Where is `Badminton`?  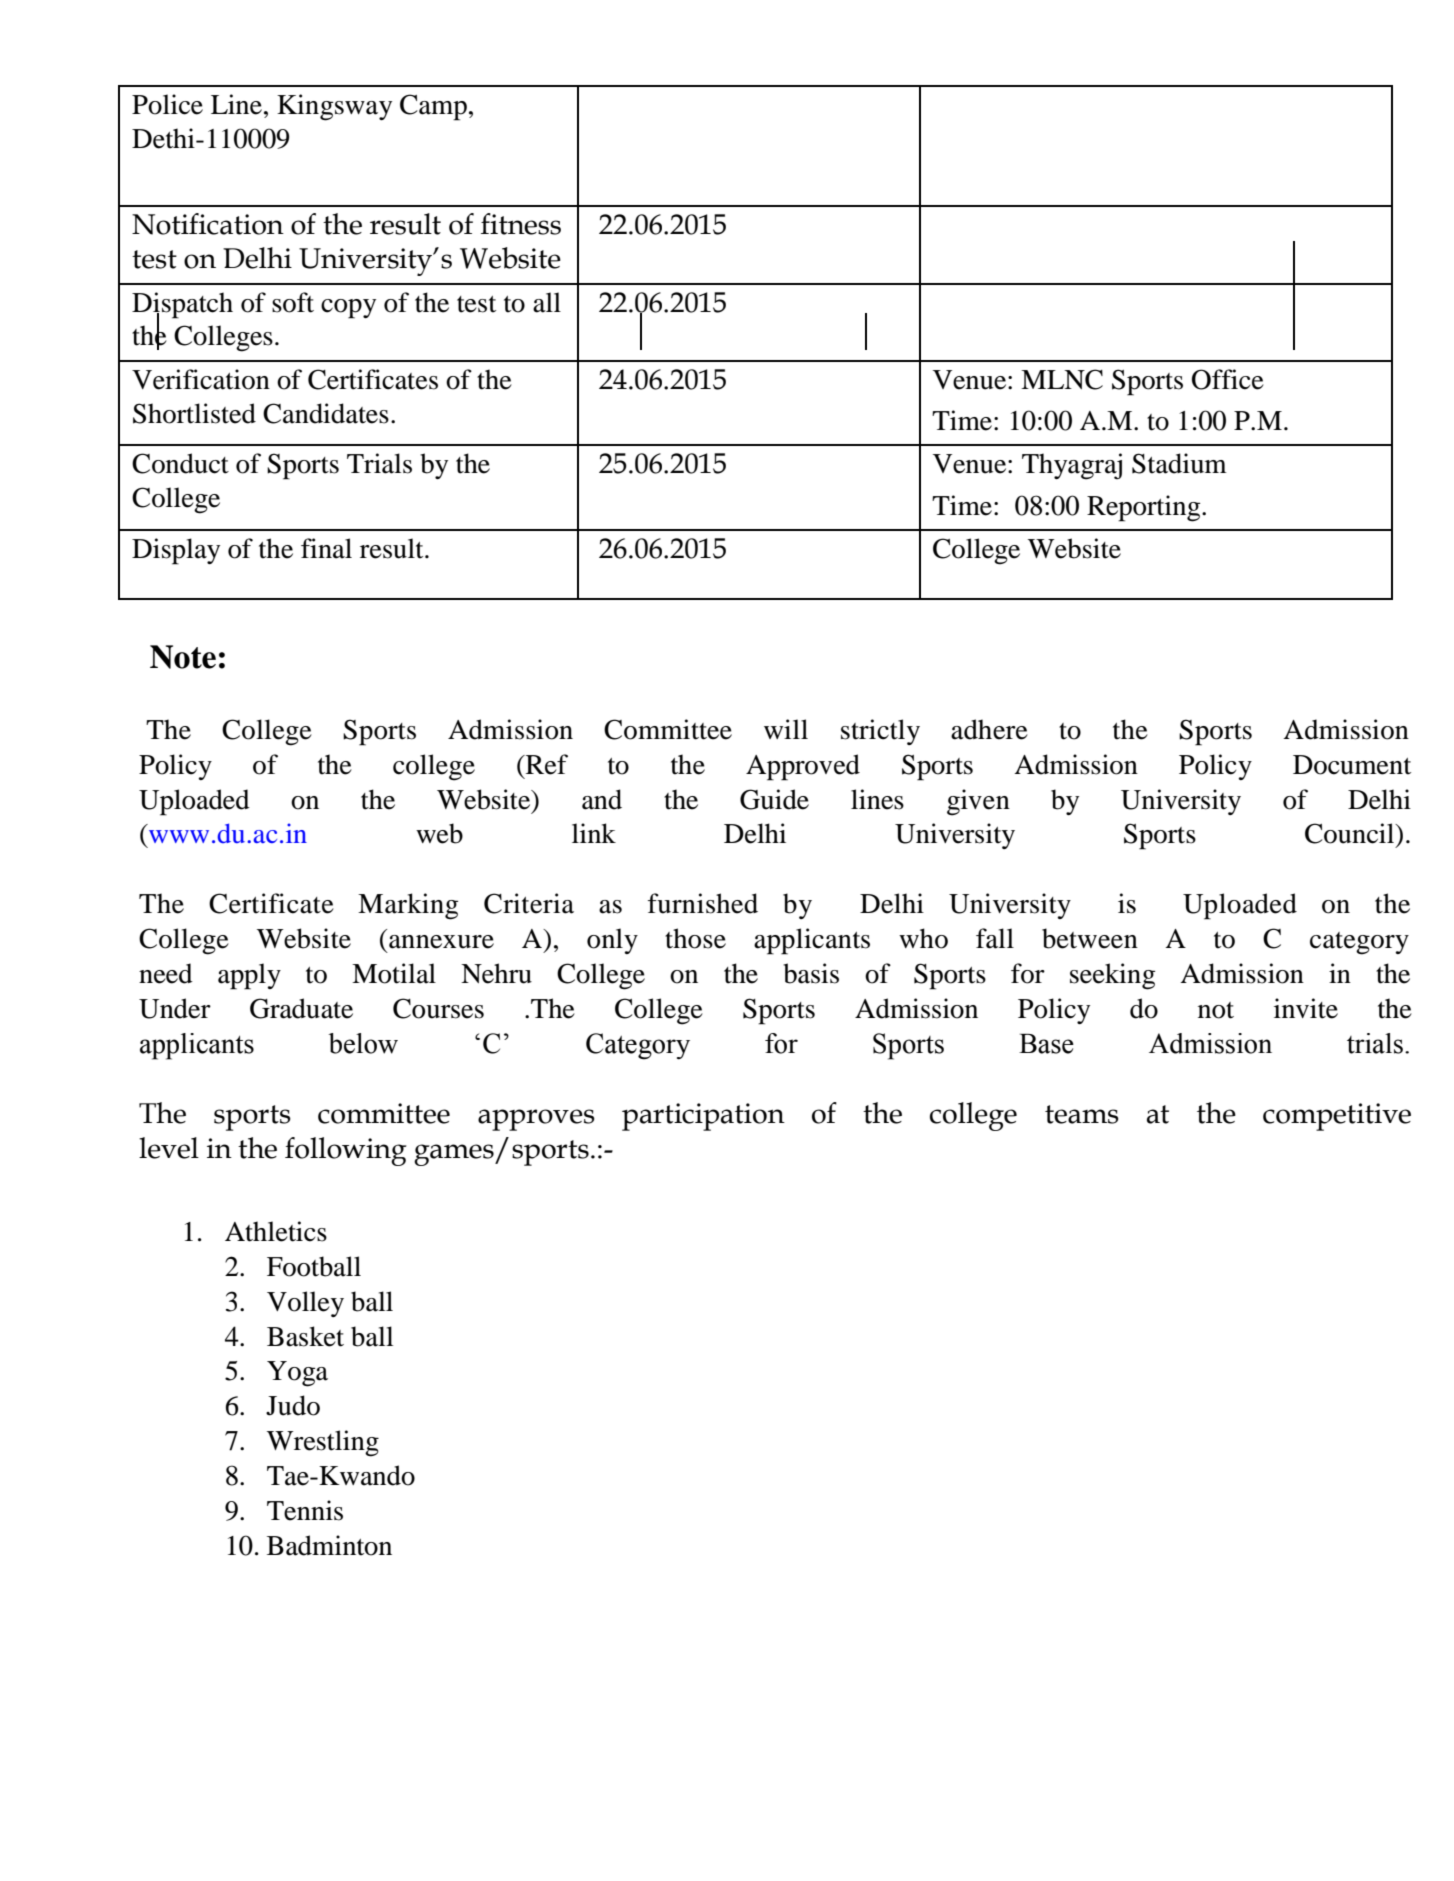
Badminton is located at coordinates (329, 1545).
